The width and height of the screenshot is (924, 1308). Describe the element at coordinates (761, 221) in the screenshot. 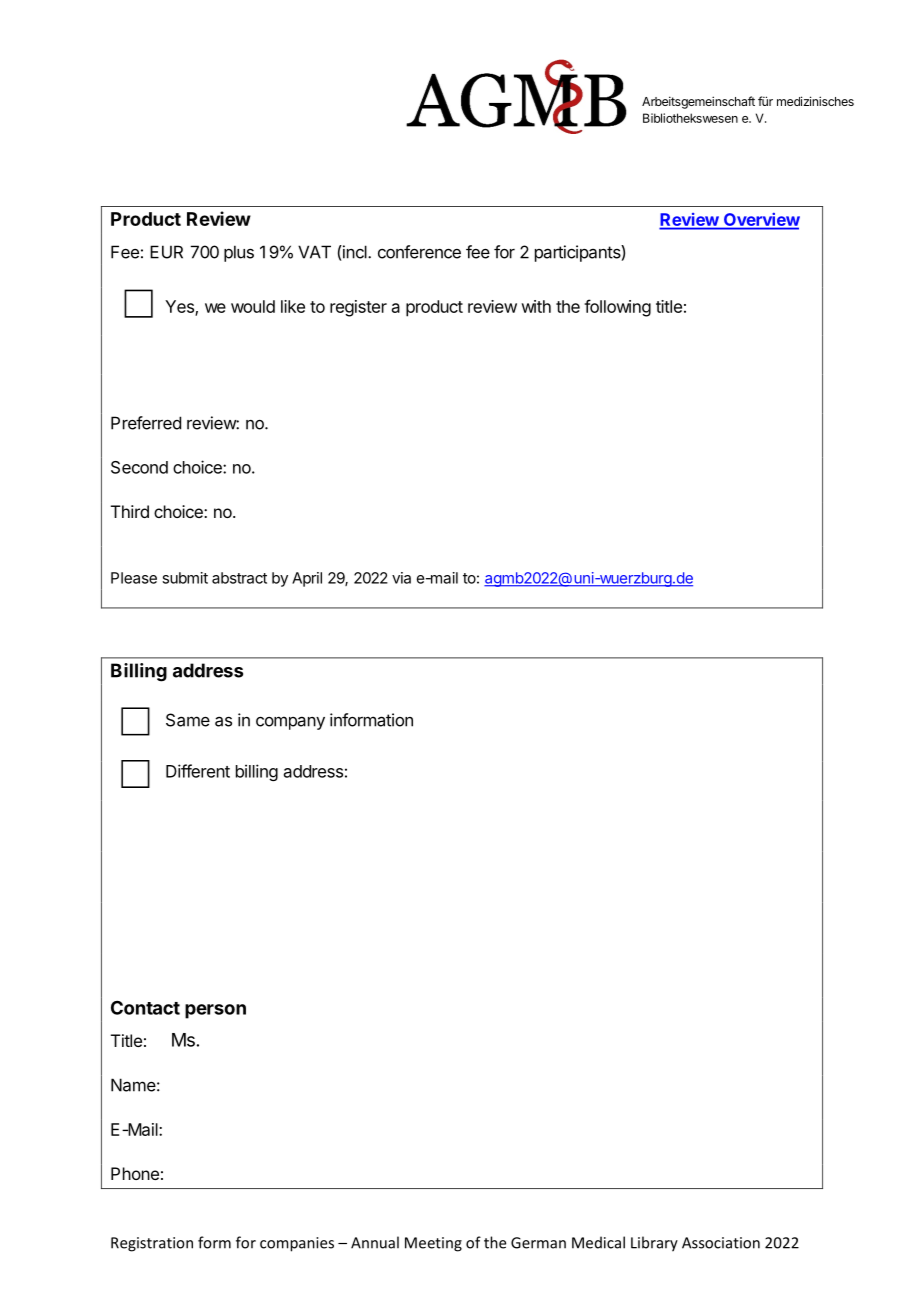

I see `Overview` at that location.
